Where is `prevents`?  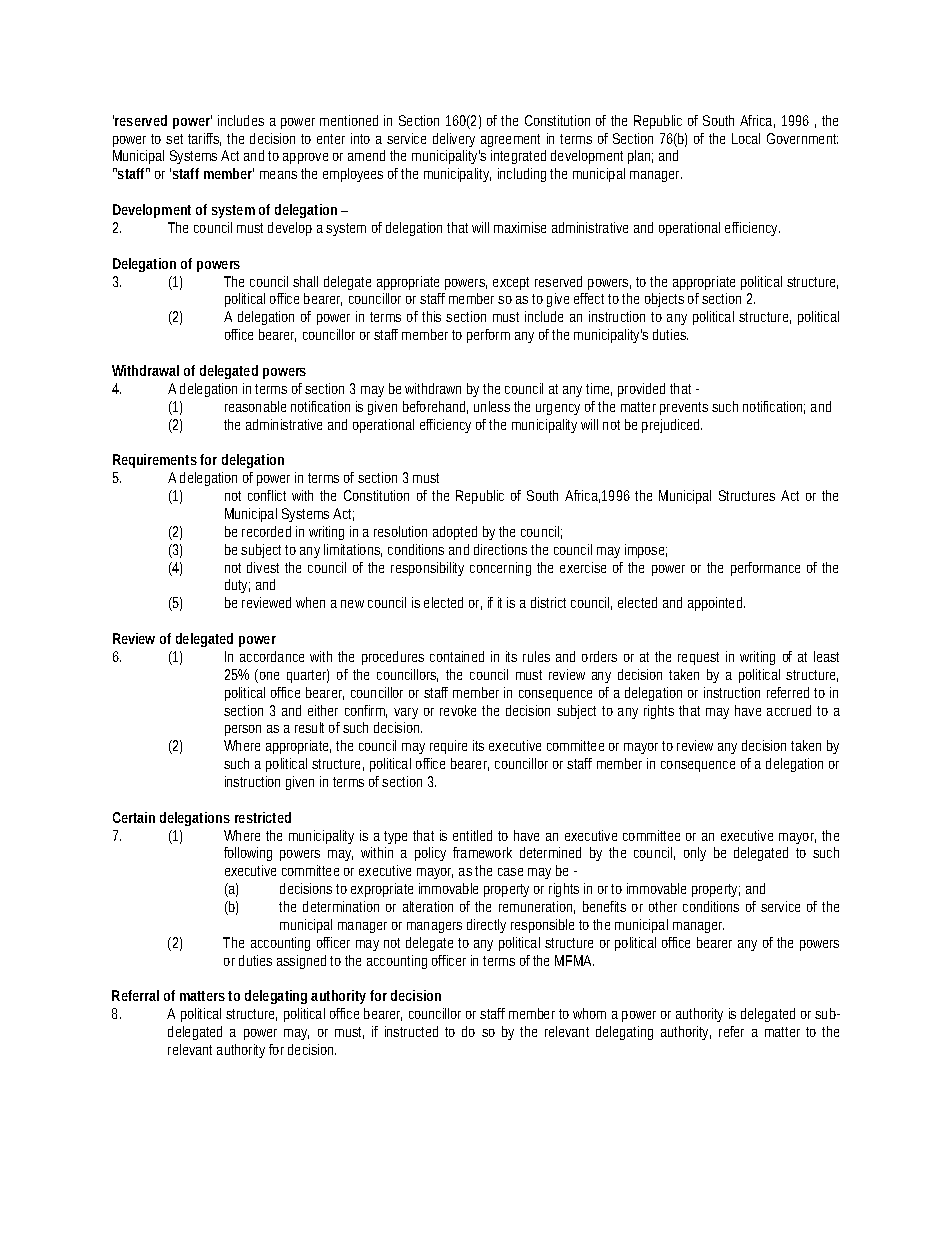
prevents is located at coordinates (684, 408).
